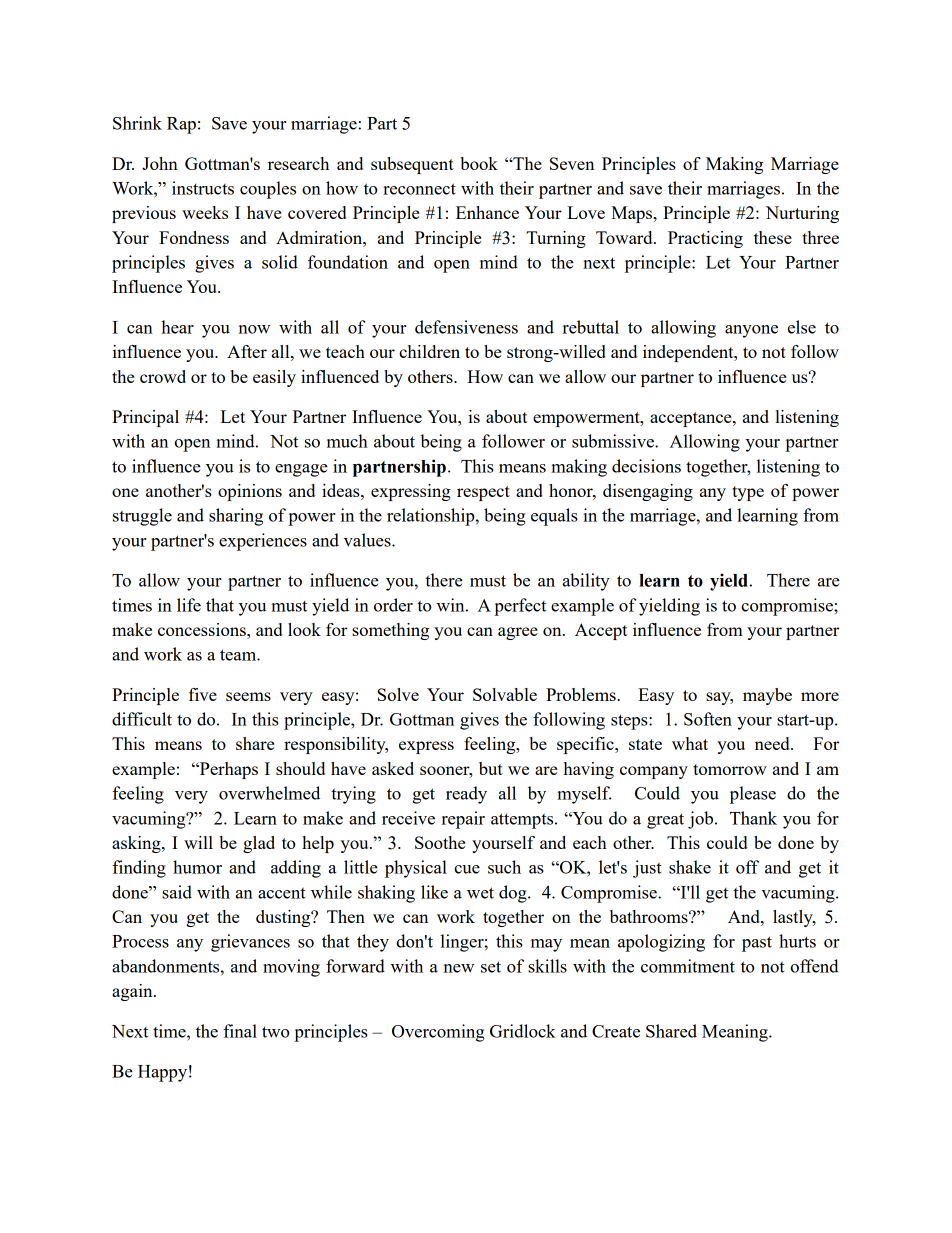 This page has width=952, height=1233. What do you see at coordinates (240, 1031) in the page?
I see `final` at bounding box center [240, 1031].
